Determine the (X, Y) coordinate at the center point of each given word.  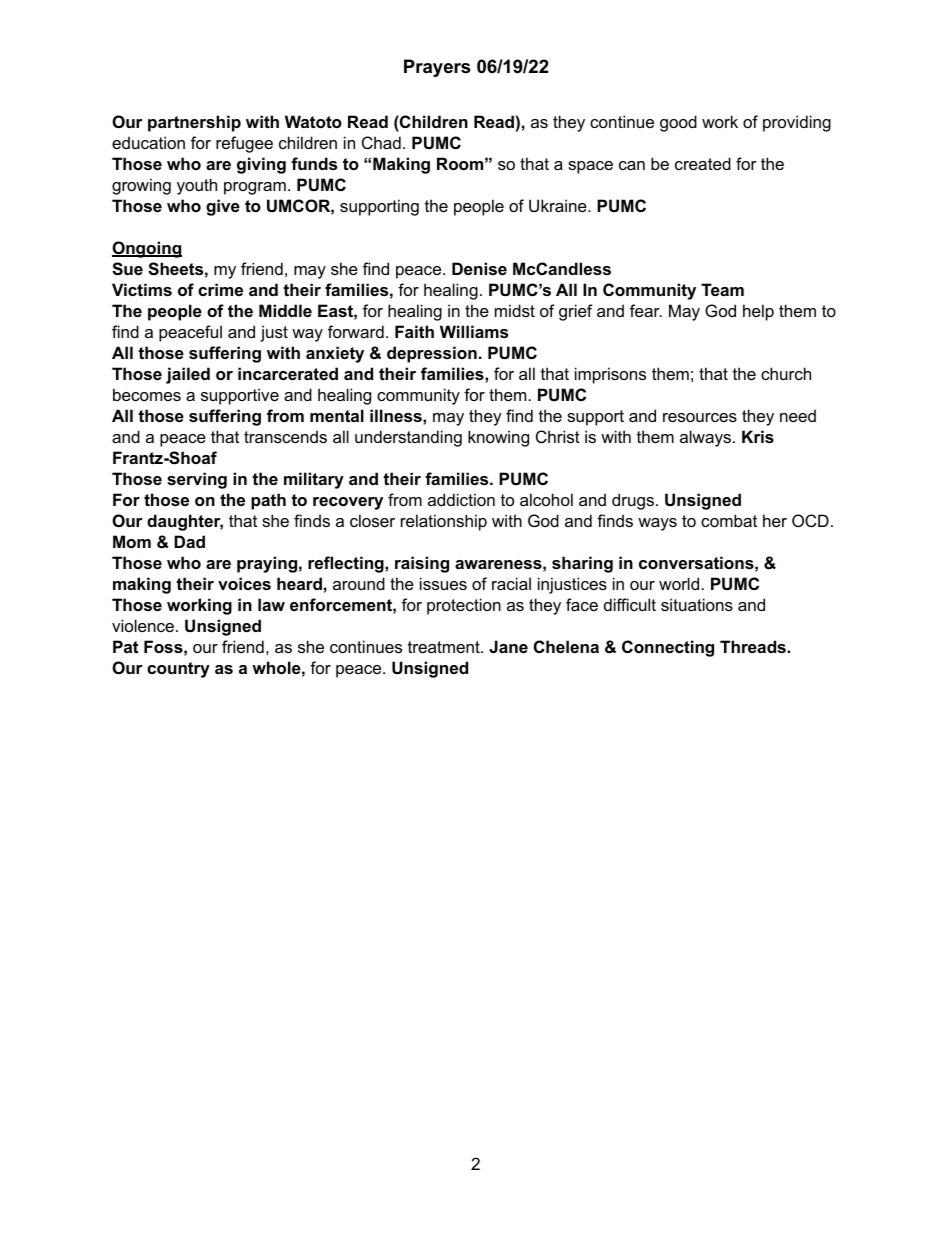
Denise (479, 268)
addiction (461, 499)
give (223, 207)
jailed (188, 375)
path (268, 501)
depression (432, 354)
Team (722, 289)
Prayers (437, 68)
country (178, 670)
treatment (445, 647)
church (786, 373)
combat (729, 520)
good (678, 123)
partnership (194, 123)
